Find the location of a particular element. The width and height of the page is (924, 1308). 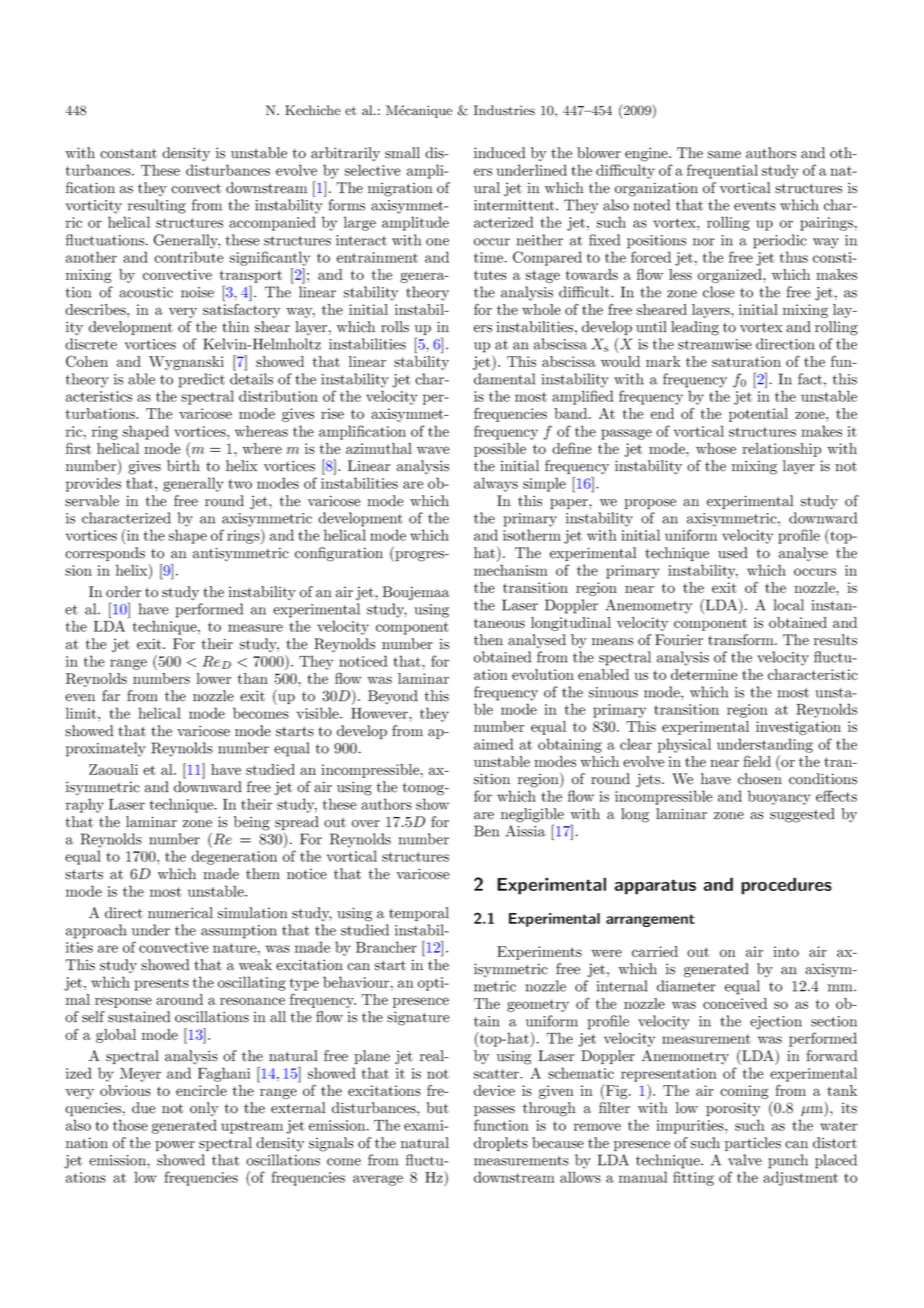

then is located at coordinates (488, 640).
